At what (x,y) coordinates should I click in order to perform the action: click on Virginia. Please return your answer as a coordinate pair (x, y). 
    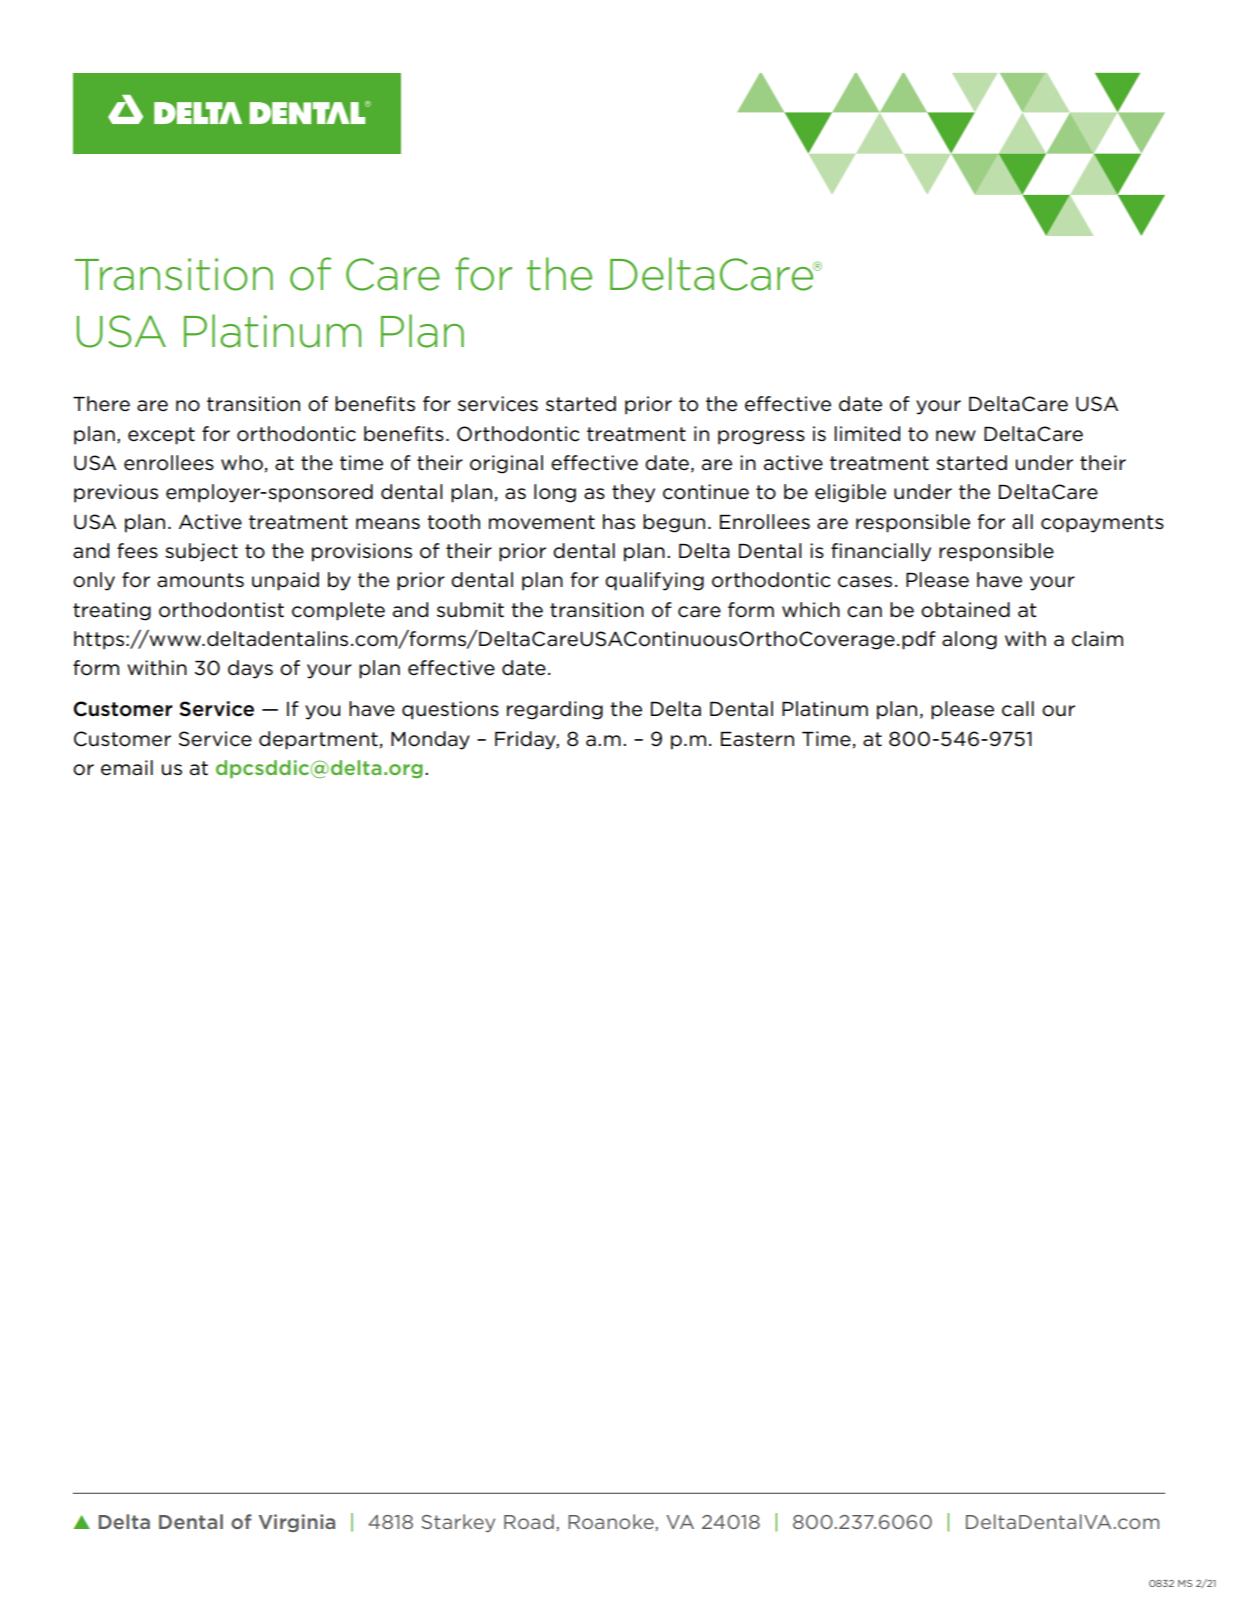
    Looking at the image, I should click on (297, 1523).
